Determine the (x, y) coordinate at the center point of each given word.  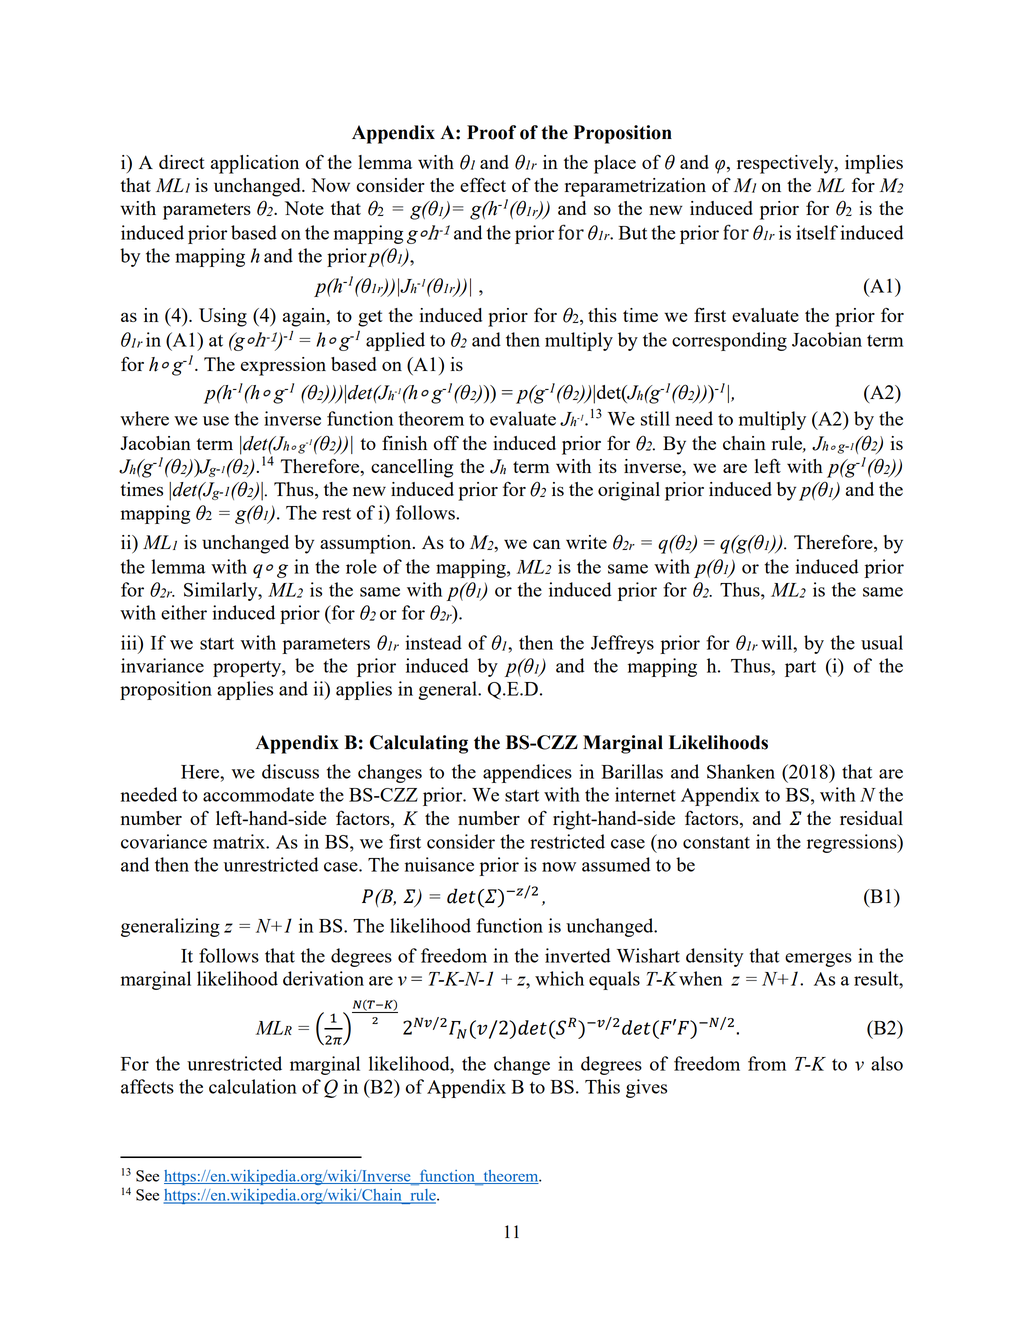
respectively (786, 164)
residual (871, 818)
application (255, 164)
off (446, 443)
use (216, 421)
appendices (527, 773)
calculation (253, 1086)
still (655, 418)
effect (483, 184)
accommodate (258, 794)
